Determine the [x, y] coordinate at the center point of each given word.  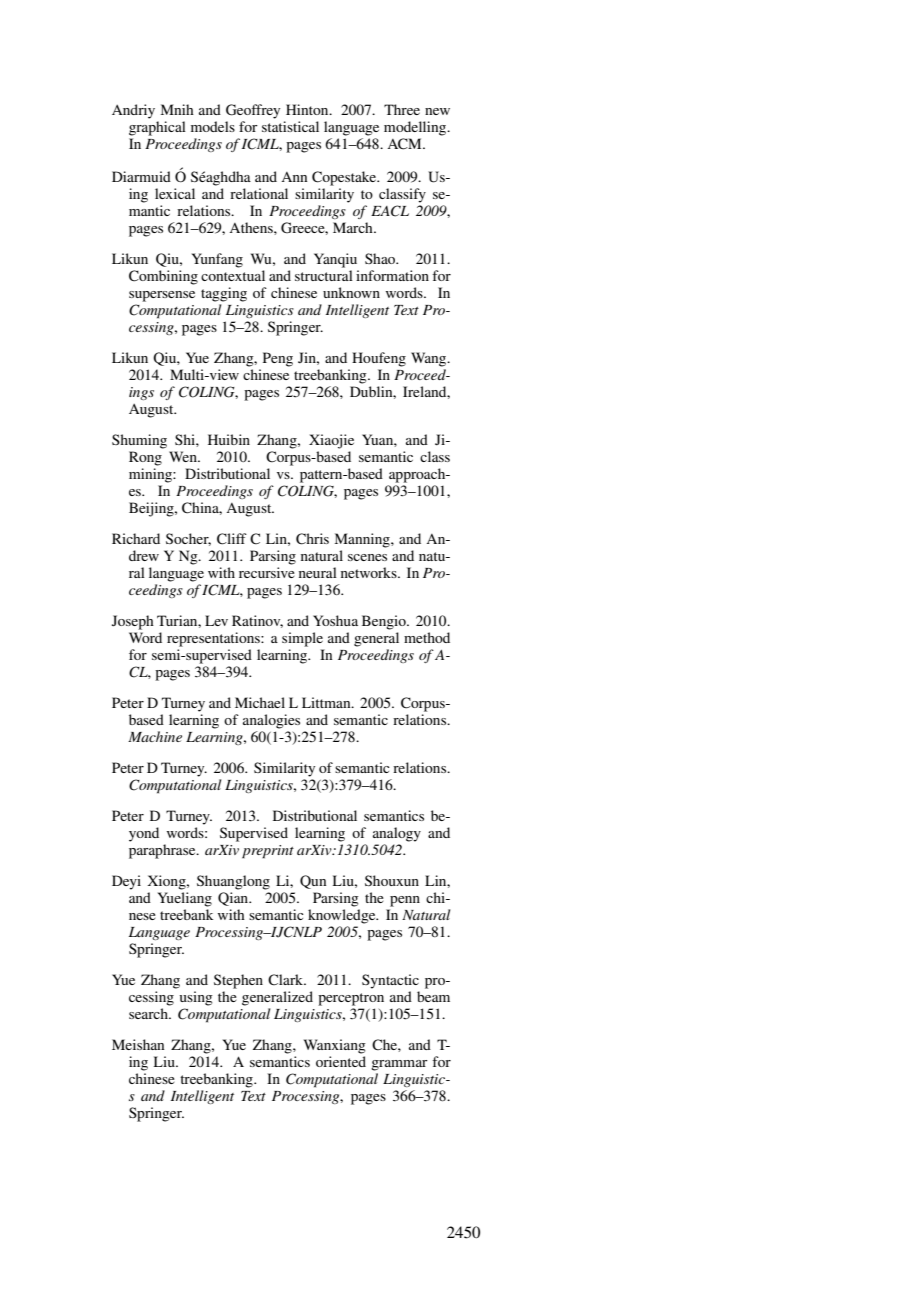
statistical [290, 126]
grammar [399, 1065]
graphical [157, 128]
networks [370, 572]
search [149, 1013]
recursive [267, 572]
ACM [405, 144]
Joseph [133, 622]
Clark [287, 980]
